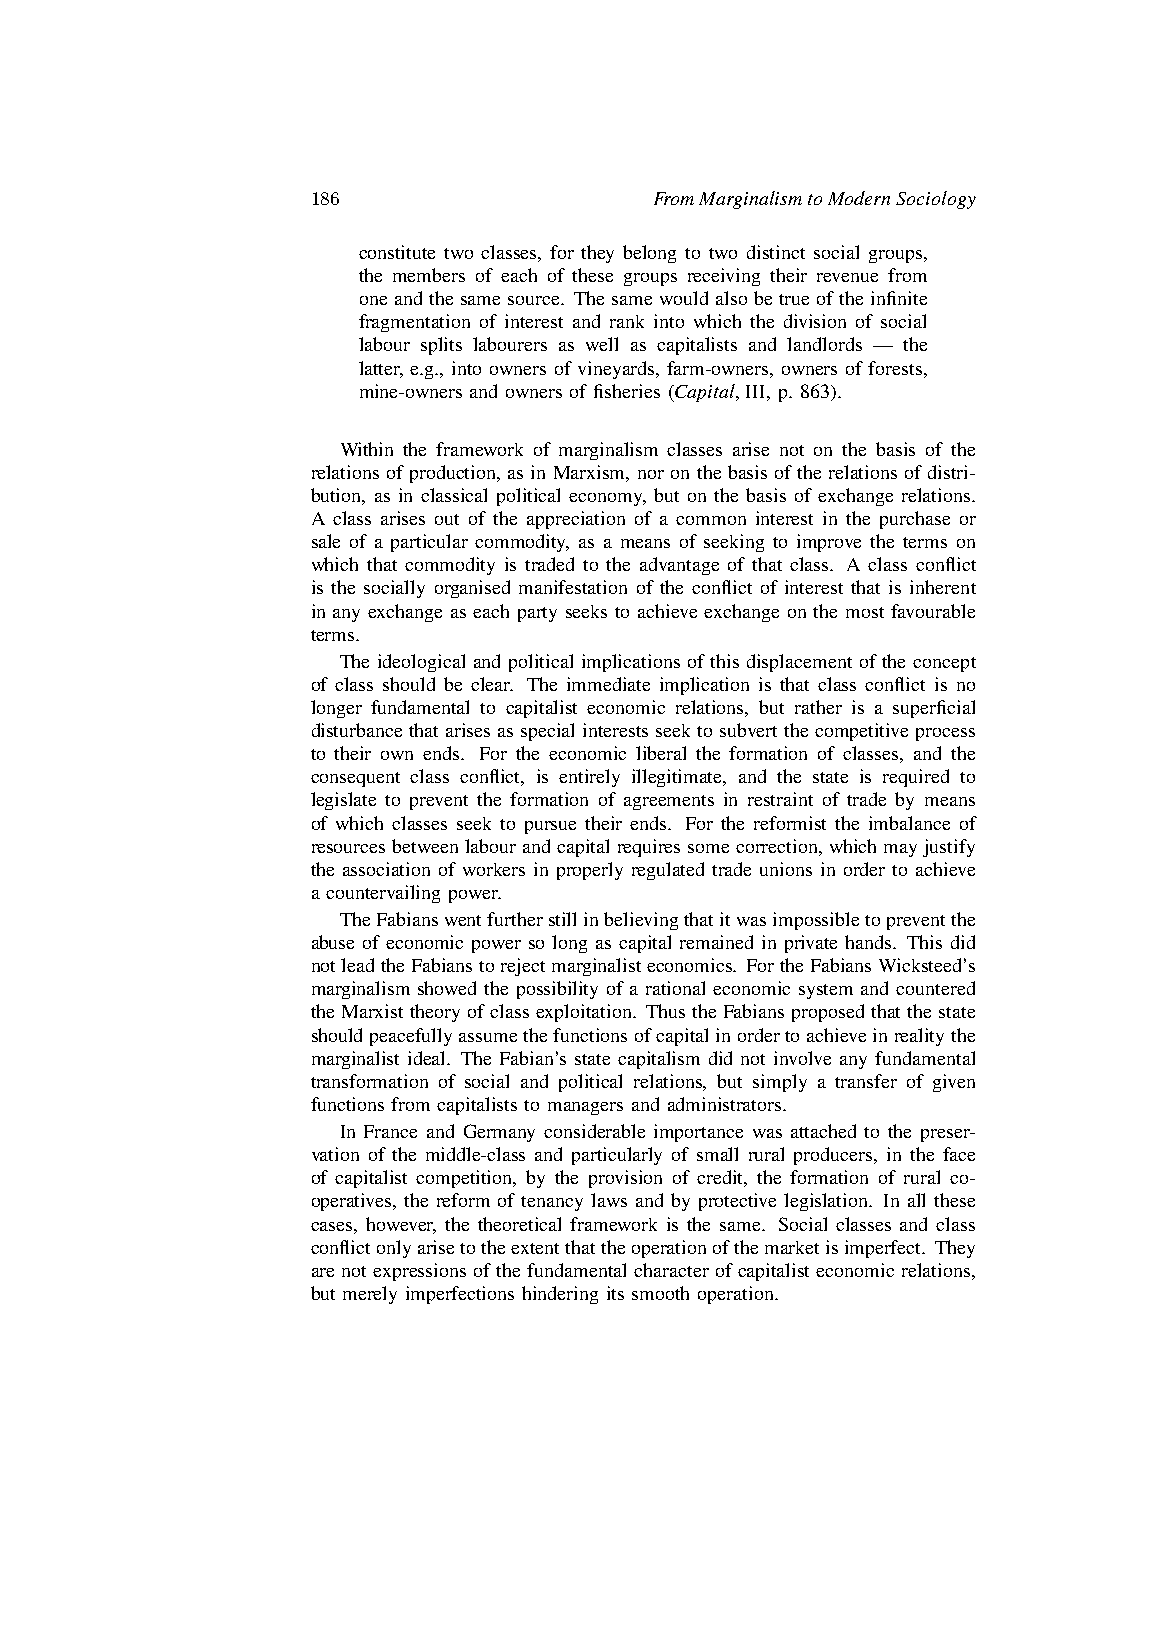 The height and width of the image is (1629, 1152). Describe the element at coordinates (394, 1249) in the image. I see `only` at that location.
